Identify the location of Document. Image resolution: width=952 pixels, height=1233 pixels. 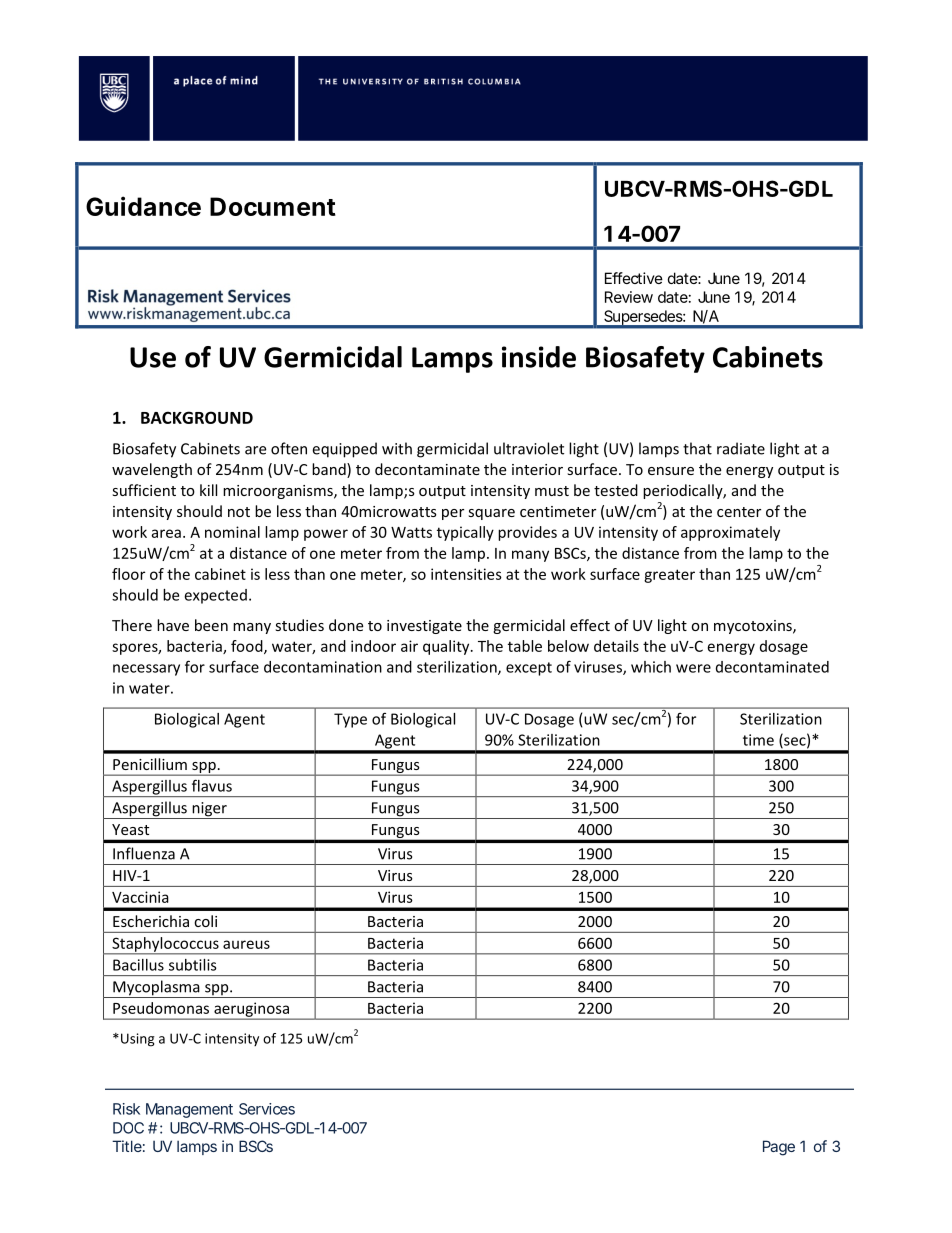
(273, 206).
